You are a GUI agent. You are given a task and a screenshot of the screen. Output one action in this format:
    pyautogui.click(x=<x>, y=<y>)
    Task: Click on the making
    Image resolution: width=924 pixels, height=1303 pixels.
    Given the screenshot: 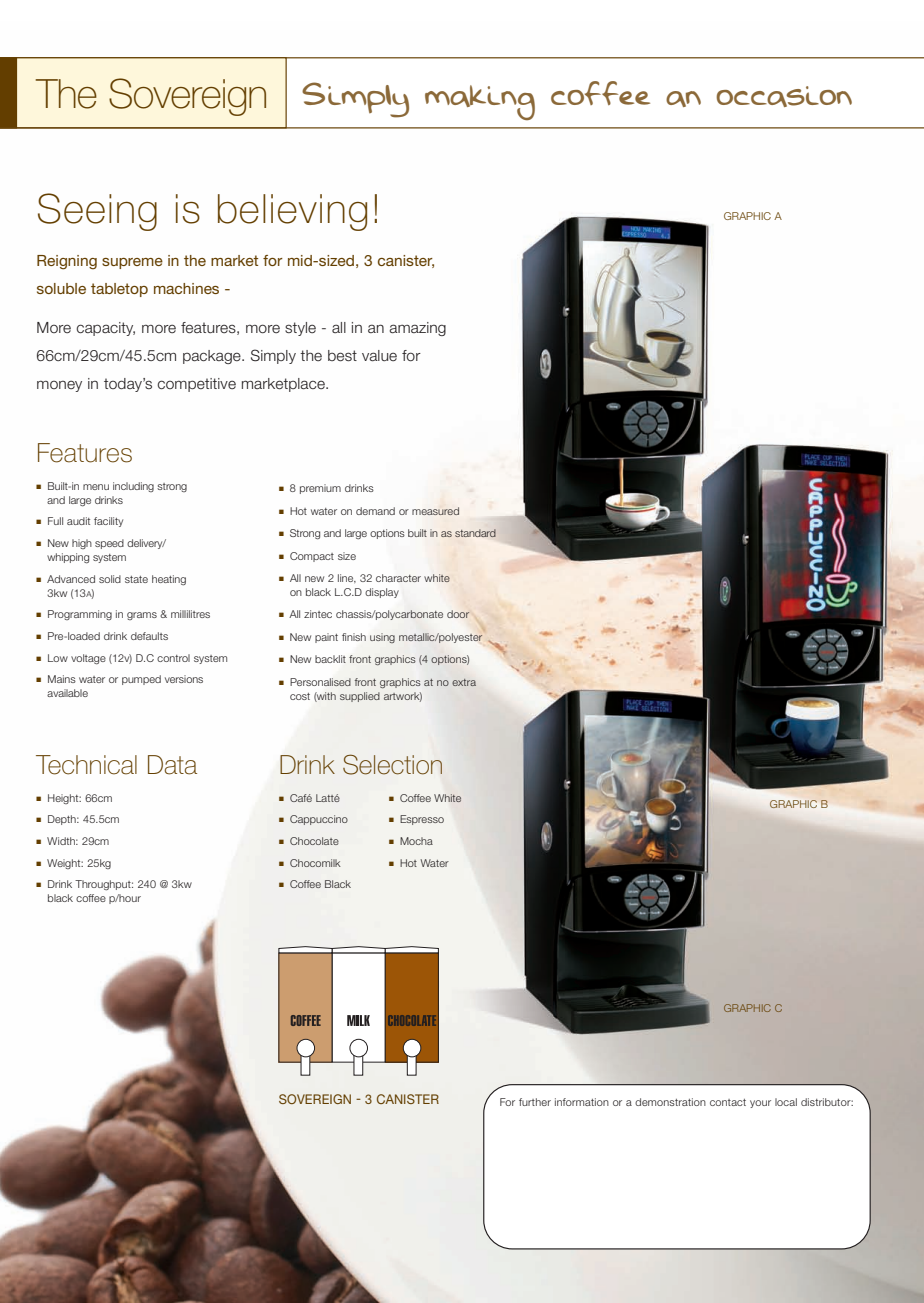 What is the action you would take?
    pyautogui.click(x=480, y=102)
